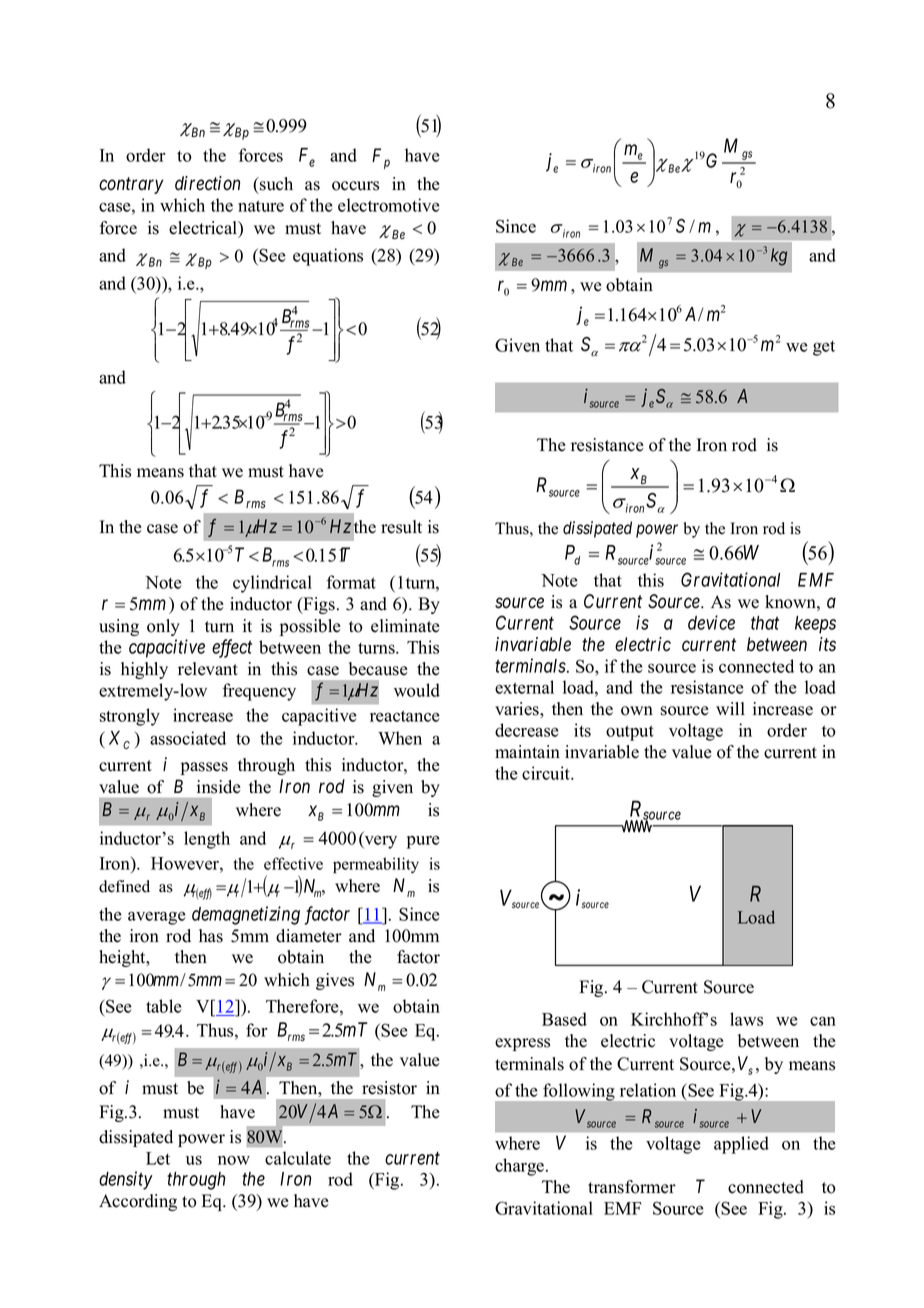 Image resolution: width=924 pixels, height=1308 pixels. What do you see at coordinates (376, 865) in the document?
I see `permeability` at bounding box center [376, 865].
